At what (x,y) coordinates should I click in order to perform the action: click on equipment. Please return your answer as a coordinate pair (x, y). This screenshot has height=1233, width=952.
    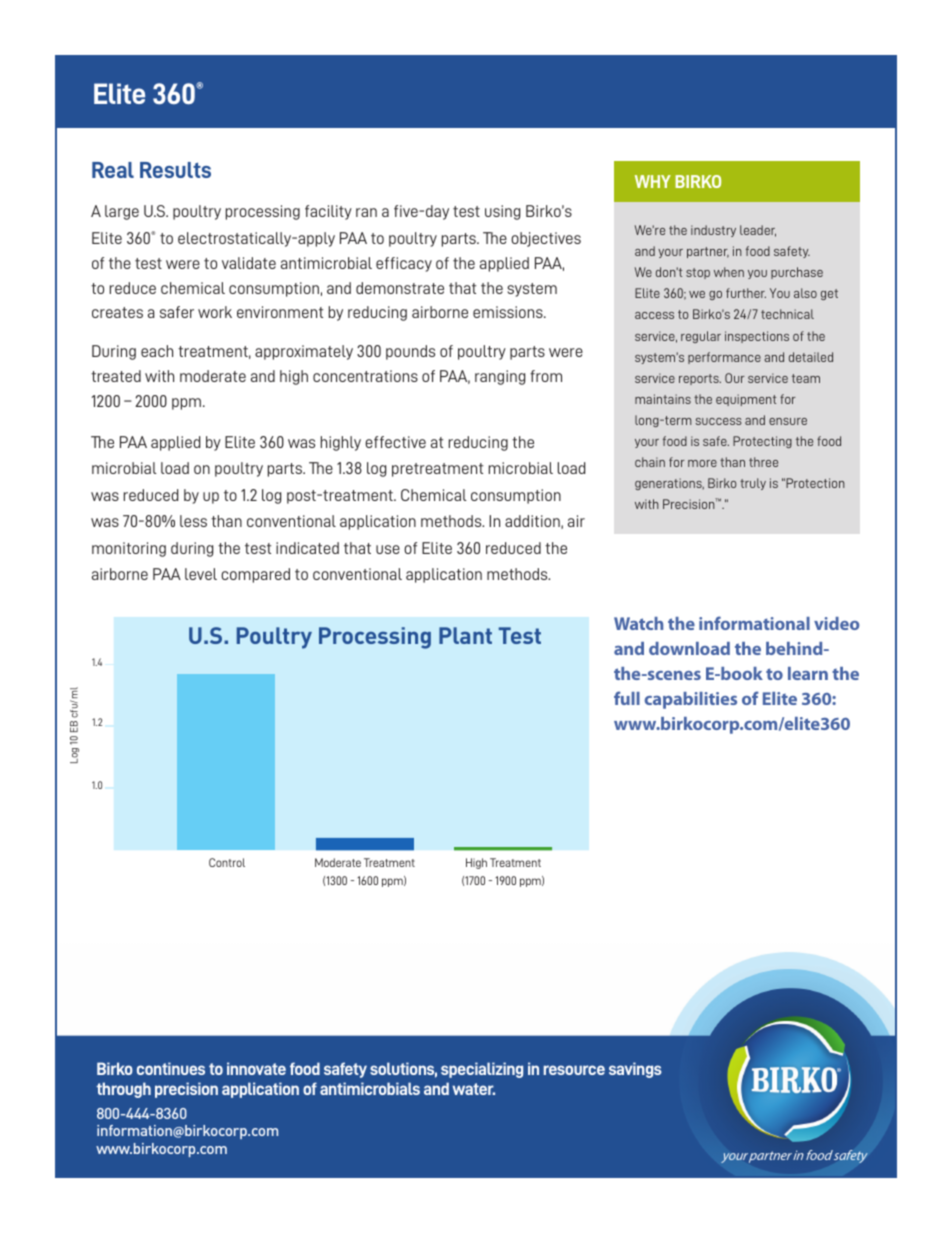
    Looking at the image, I should click on (746, 400).
